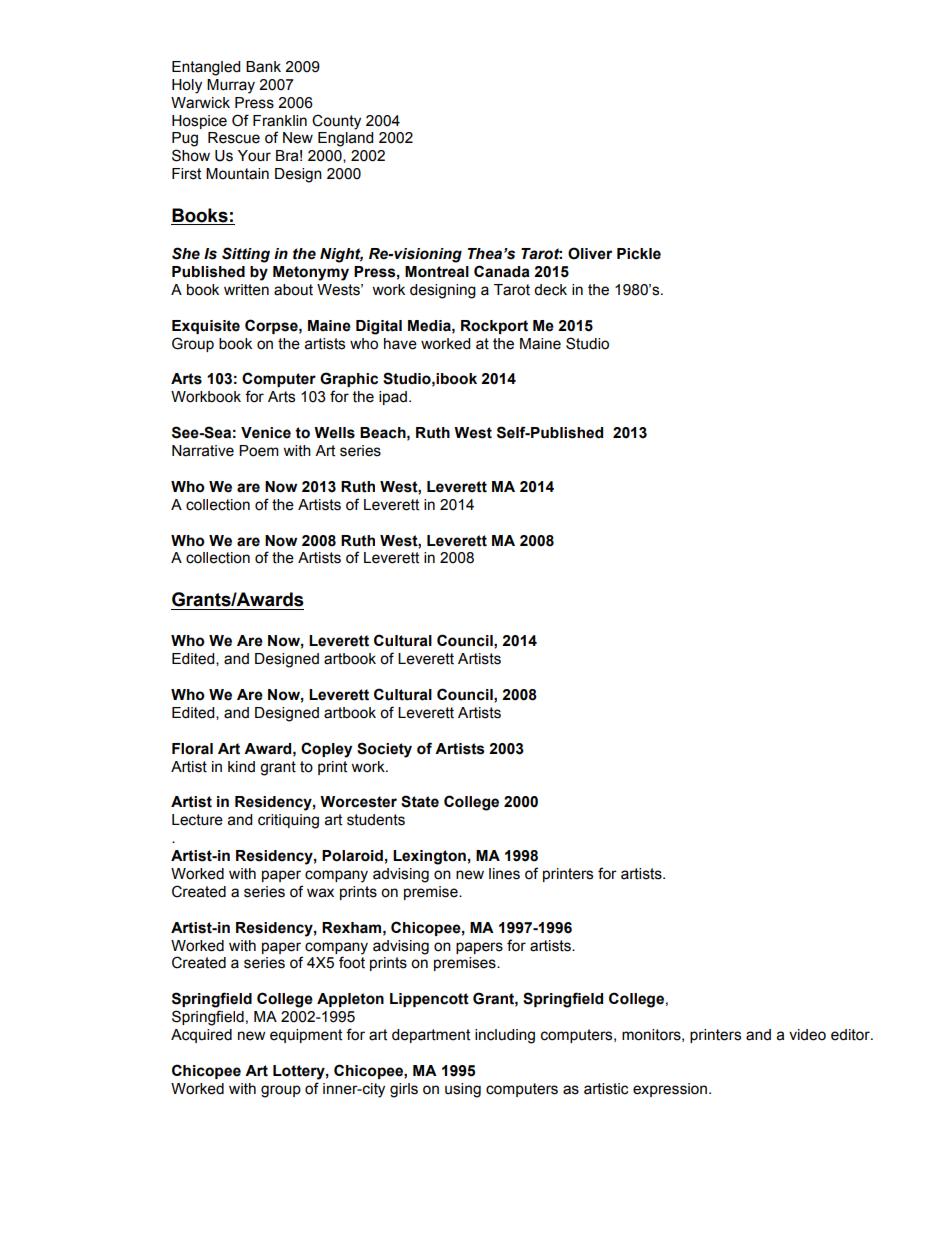 The height and width of the image is (1233, 952). I want to click on England, so click(345, 139).
